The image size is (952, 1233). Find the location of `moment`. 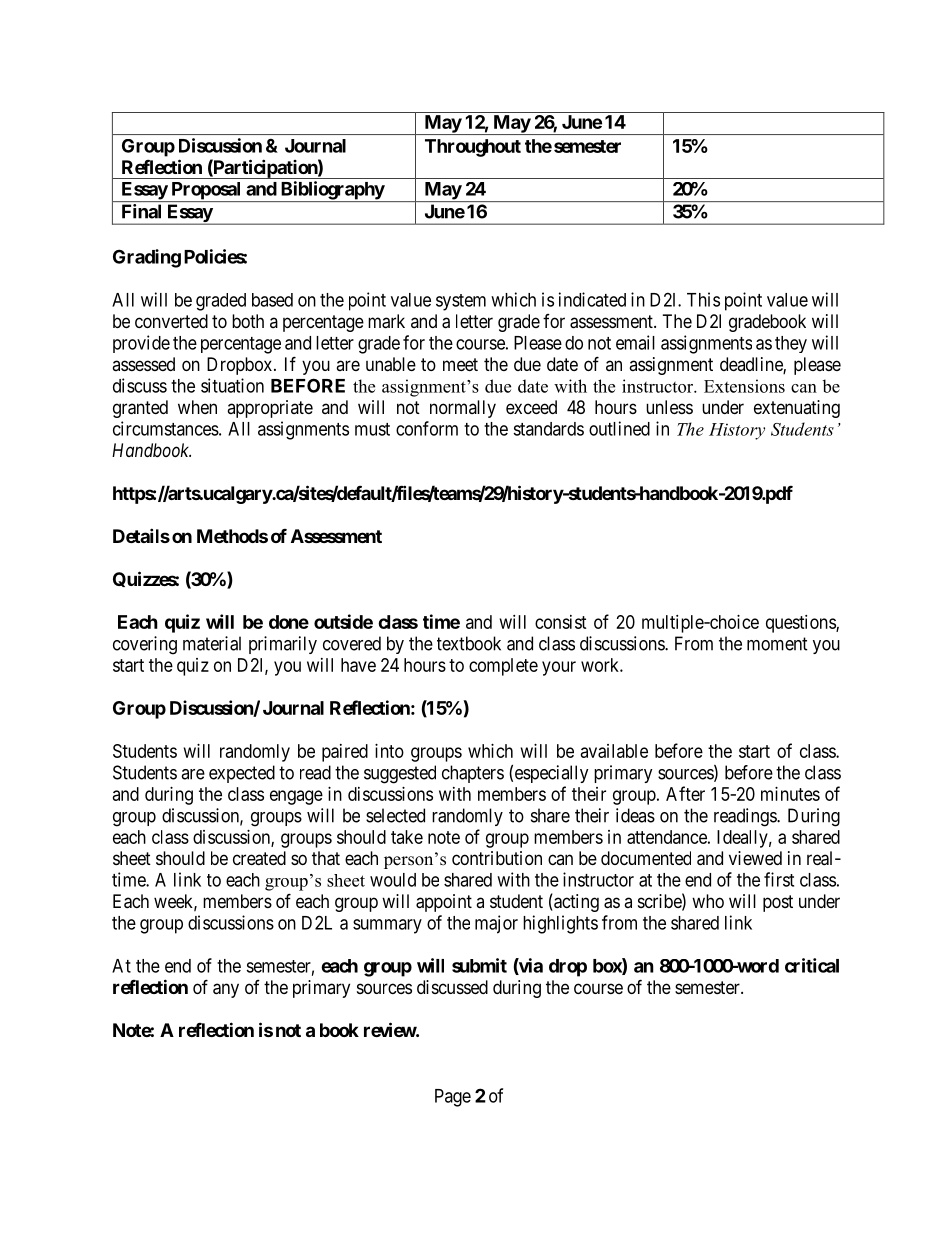

moment is located at coordinates (777, 644).
